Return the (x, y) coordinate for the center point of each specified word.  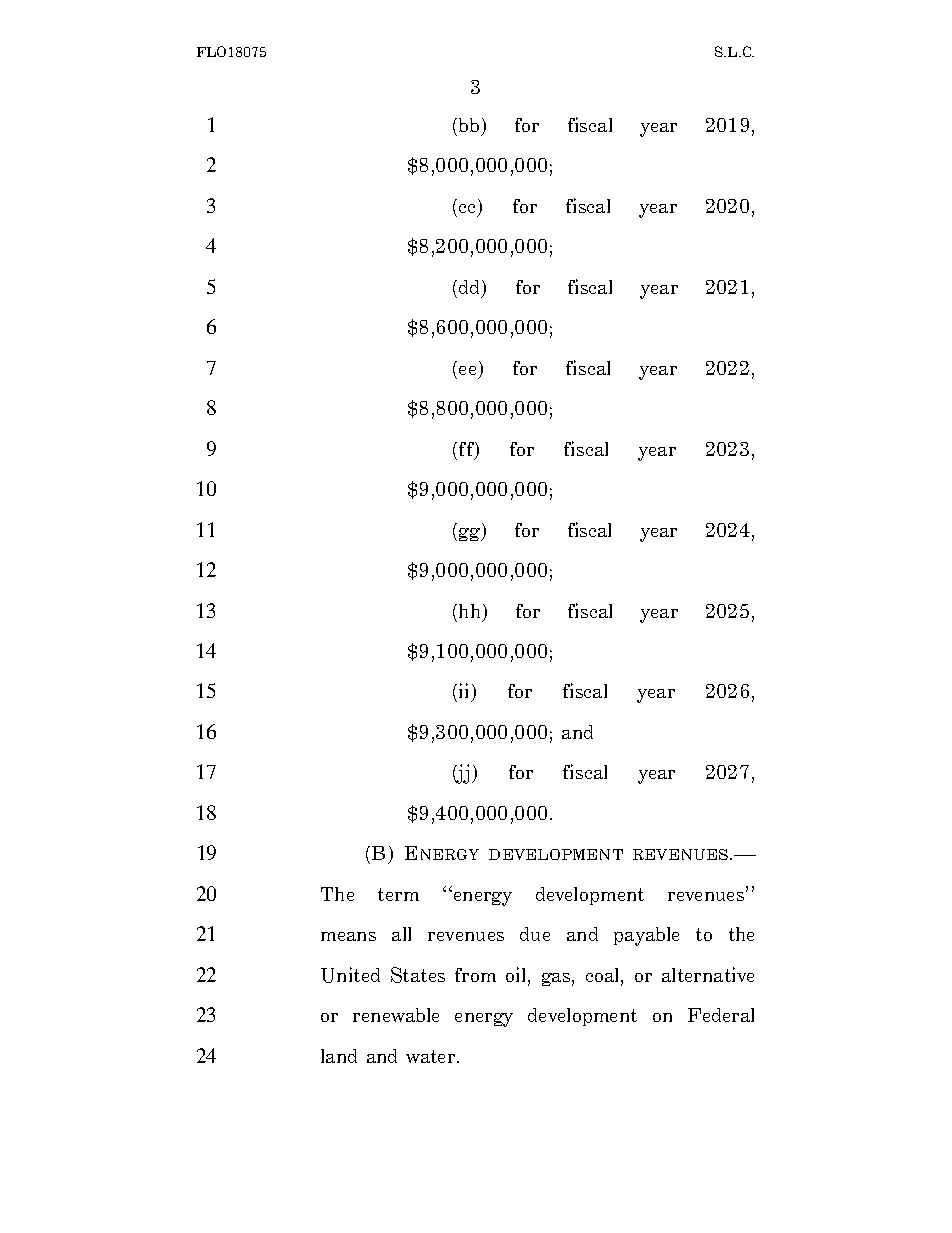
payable (646, 936)
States (418, 975)
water (432, 1056)
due (535, 934)
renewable (396, 1015)
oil (517, 976)
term (398, 894)
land (339, 1056)
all (401, 934)
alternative (708, 974)
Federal (721, 1015)
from (475, 975)
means (348, 936)
